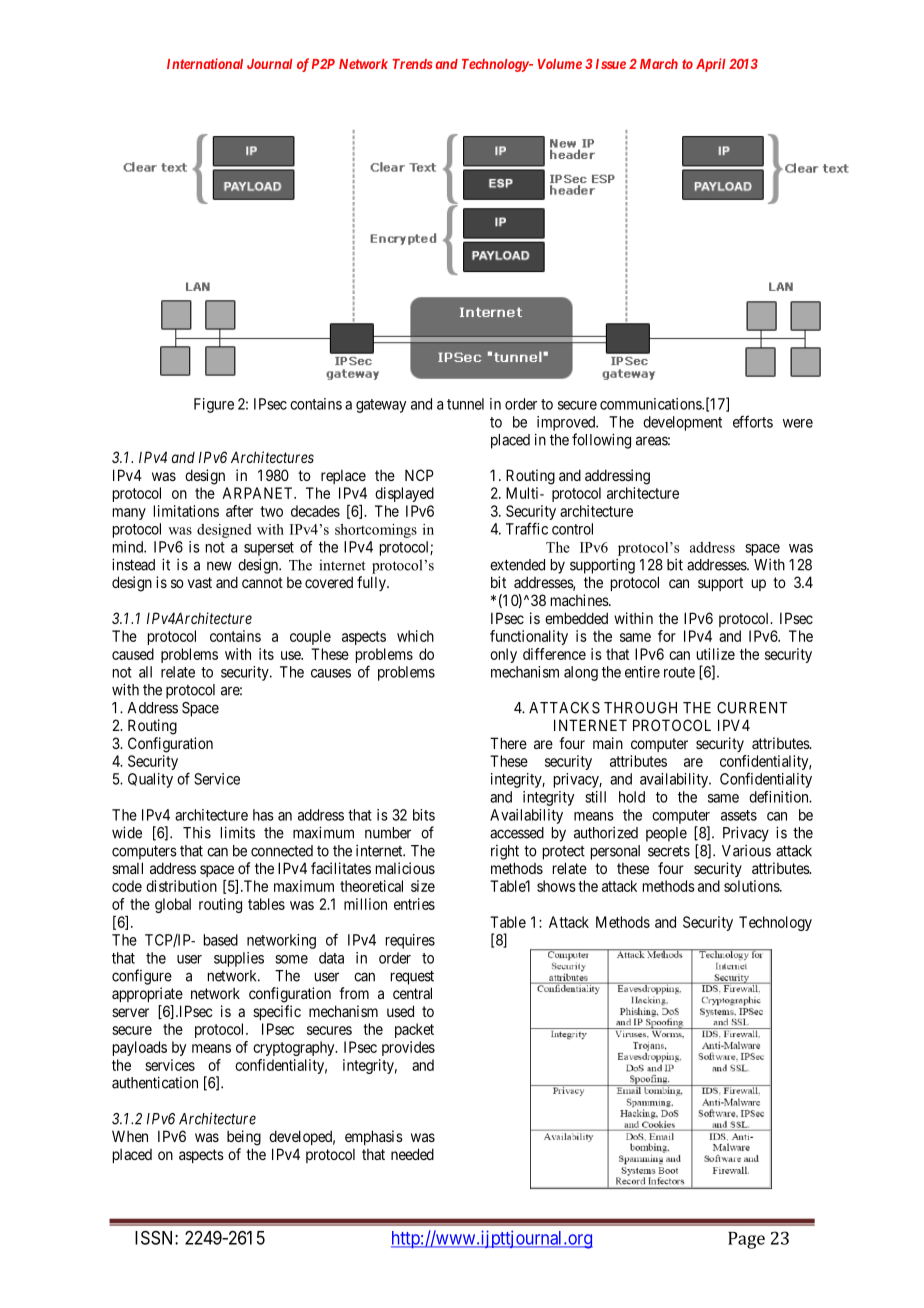 Image resolution: width=924 pixels, height=1308 pixels. I want to click on Trends, so click(412, 64).
